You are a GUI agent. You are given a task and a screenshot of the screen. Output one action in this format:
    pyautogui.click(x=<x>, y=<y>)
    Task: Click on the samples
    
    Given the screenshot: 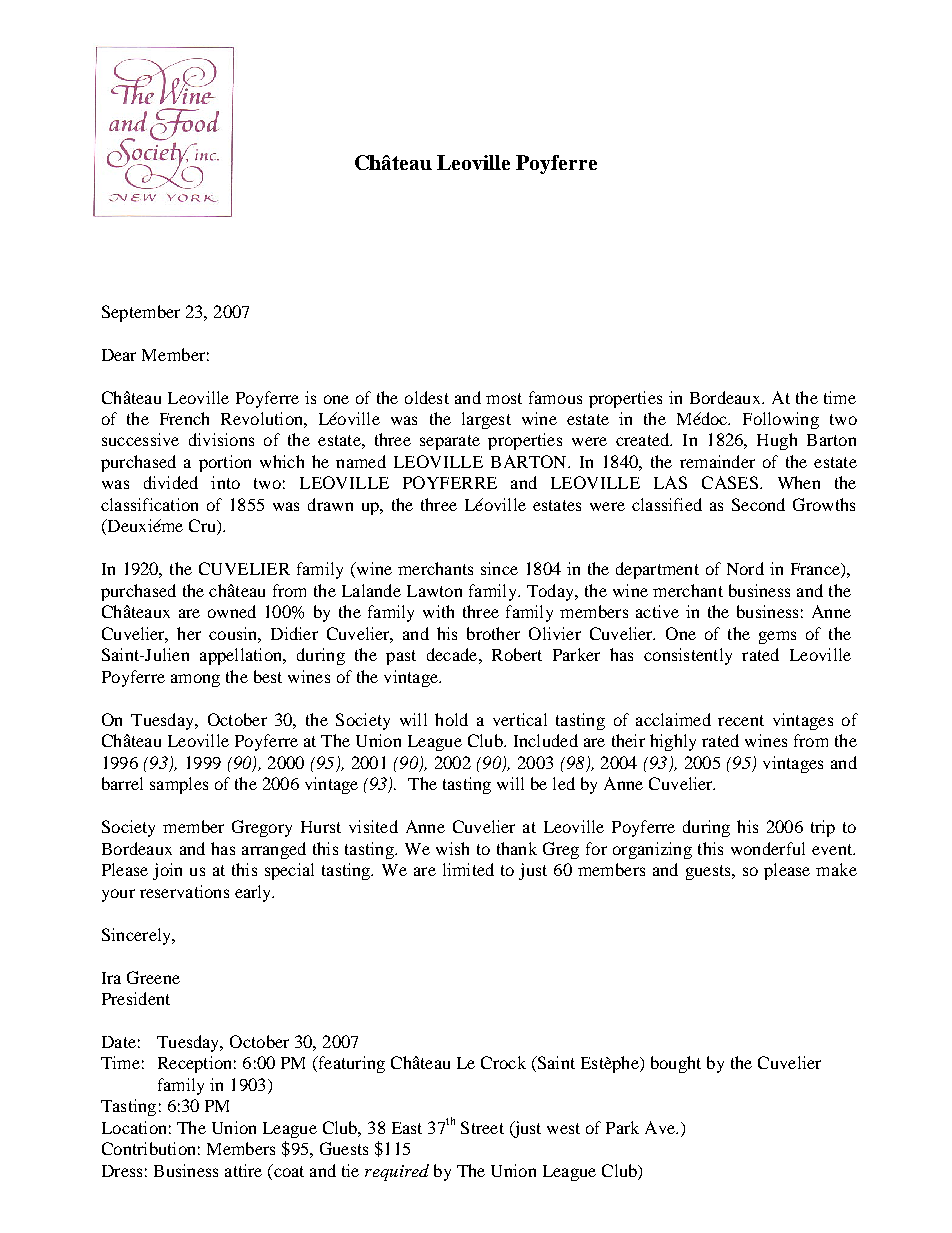 What is the action you would take?
    pyautogui.click(x=179, y=785)
